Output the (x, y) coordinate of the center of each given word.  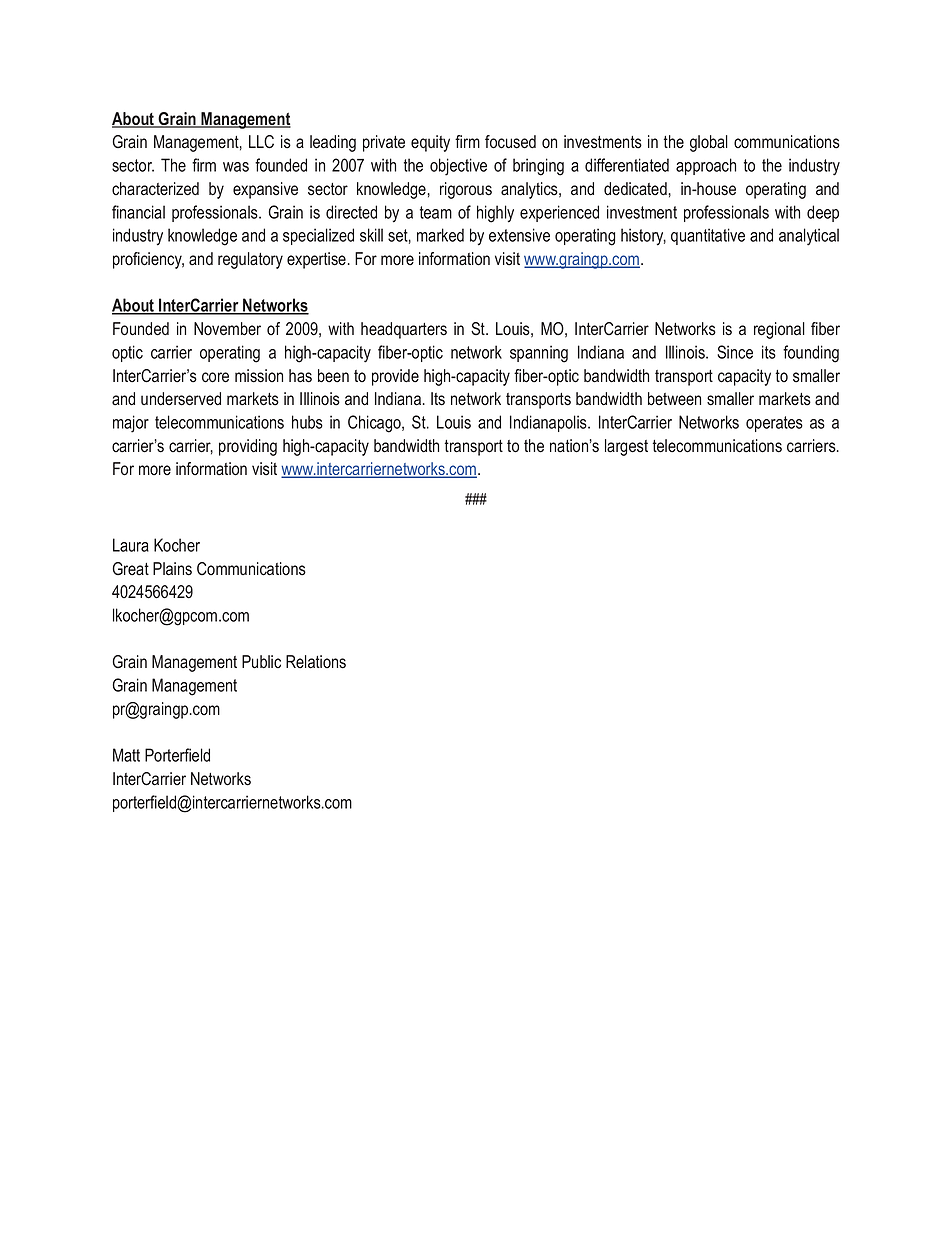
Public (261, 662)
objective (458, 167)
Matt (126, 755)
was (236, 167)
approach (706, 166)
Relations (316, 662)
